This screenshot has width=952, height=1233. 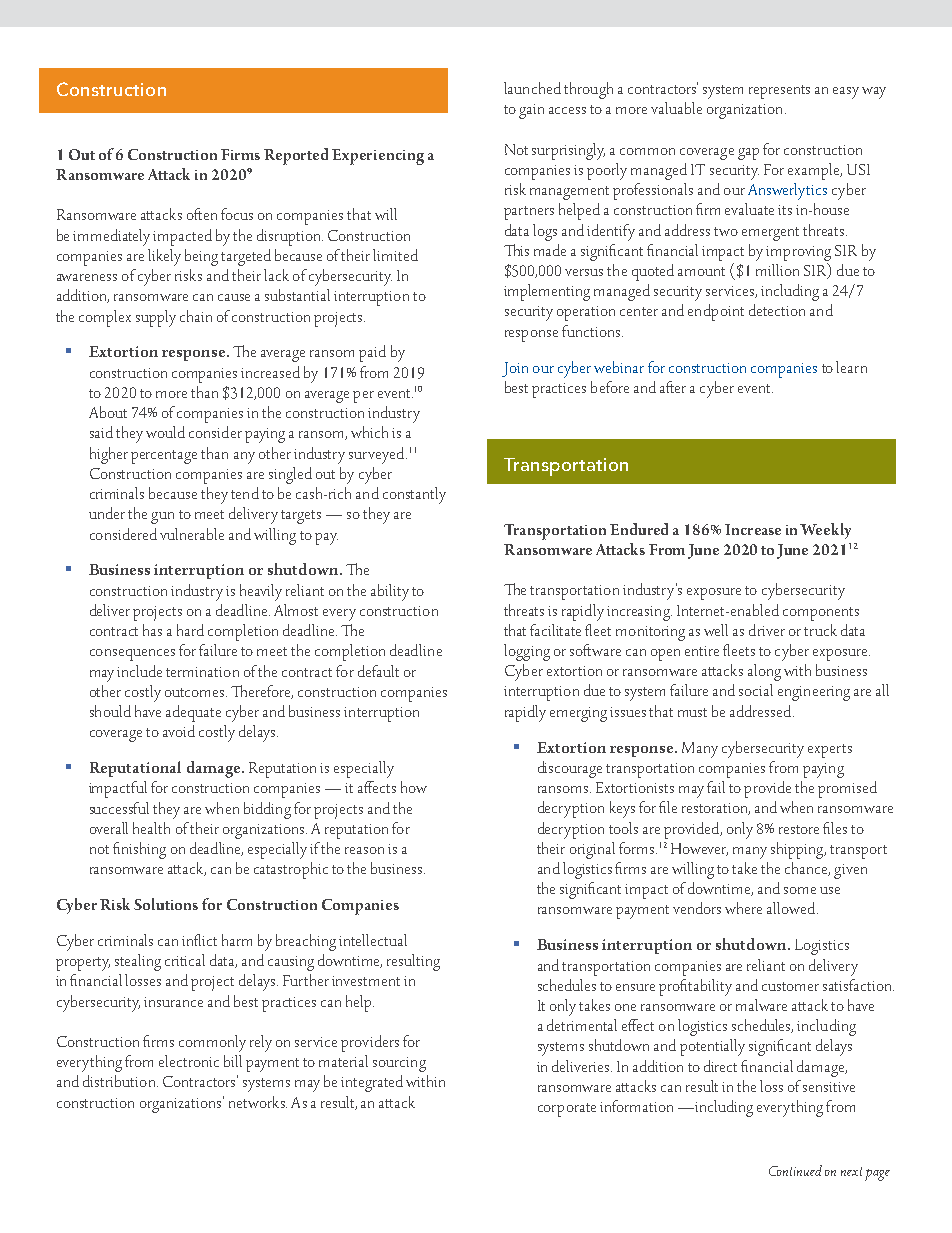 I want to click on Solutions, so click(x=166, y=904).
